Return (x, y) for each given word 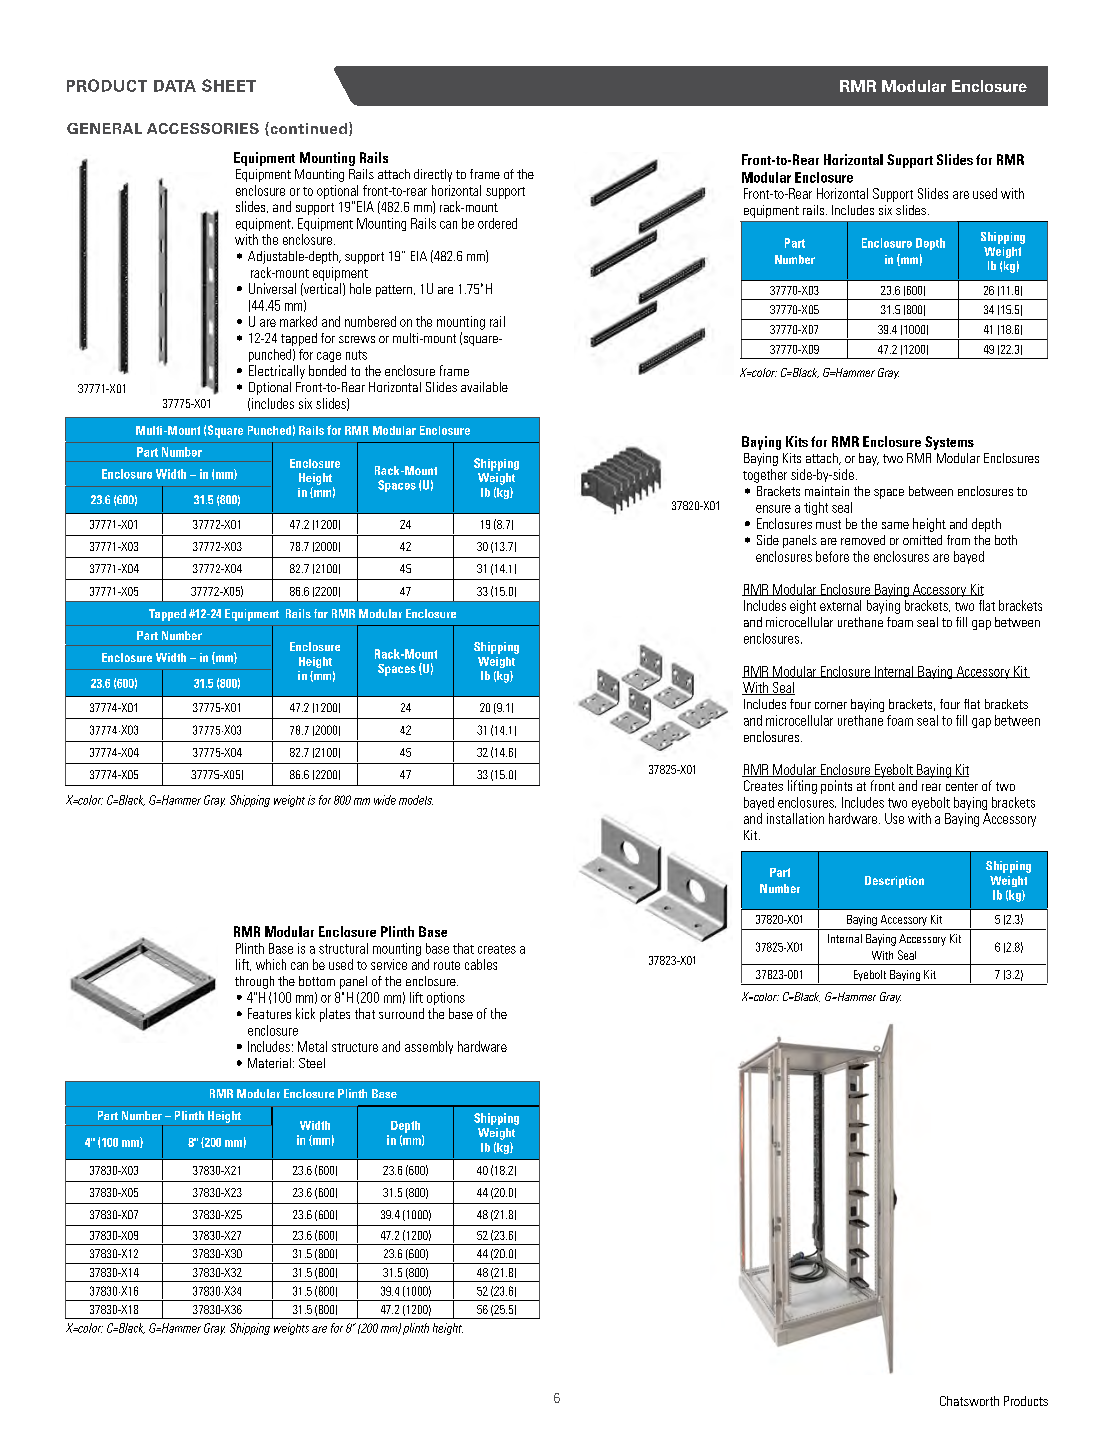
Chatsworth (969, 1401)
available (484, 387)
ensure (773, 509)
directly (433, 175)
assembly (429, 1047)
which (271, 964)
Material (269, 1063)
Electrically (277, 372)
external (840, 605)
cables (481, 964)
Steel (312, 1063)
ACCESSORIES (203, 128)
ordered (497, 223)
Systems (949, 443)
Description (894, 882)
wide (385, 800)
